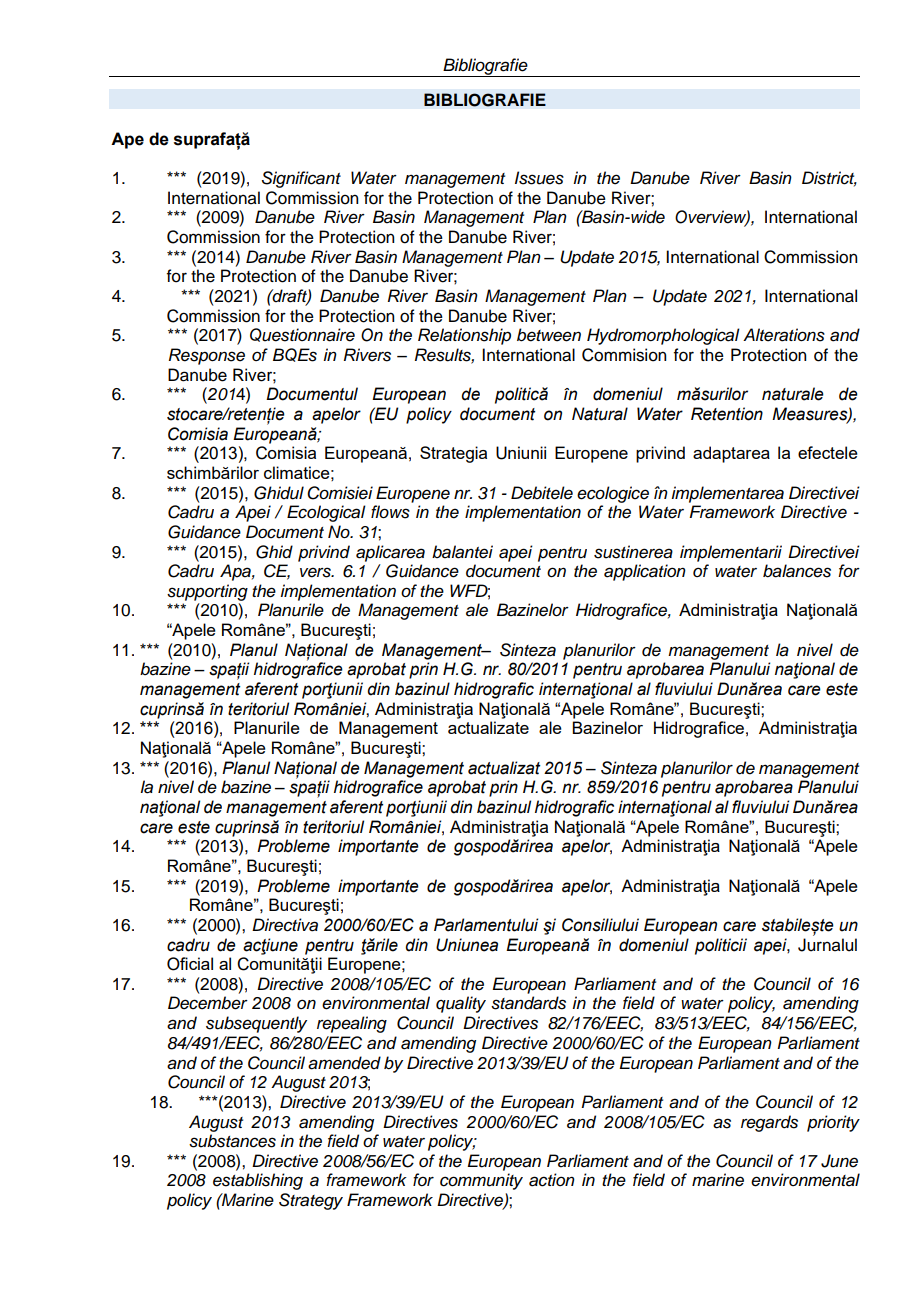 Image resolution: width=924 pixels, height=1308 pixels. I want to click on flows, so click(390, 512).
